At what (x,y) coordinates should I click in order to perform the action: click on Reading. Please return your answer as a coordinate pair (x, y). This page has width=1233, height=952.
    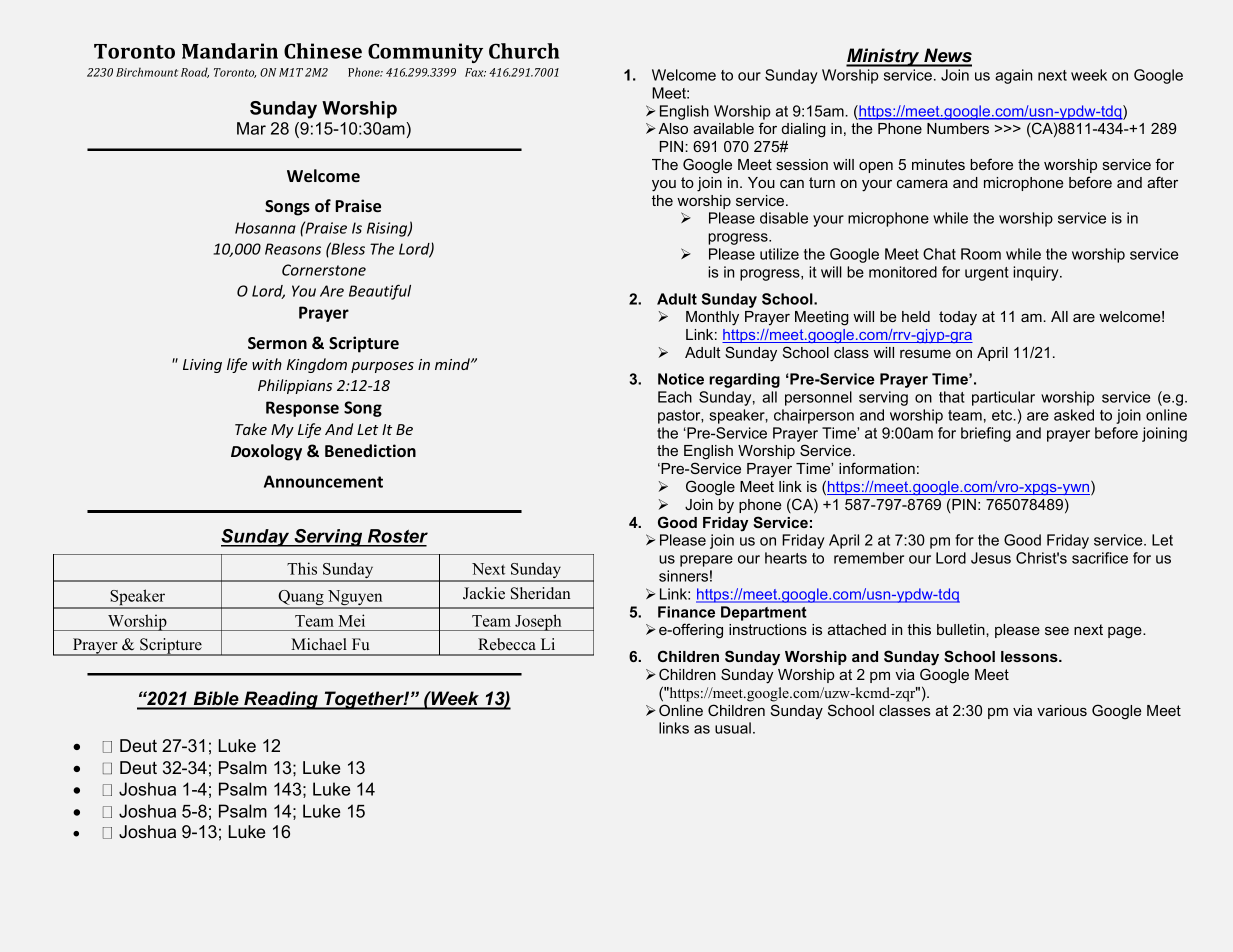
    Looking at the image, I should click on (281, 700).
